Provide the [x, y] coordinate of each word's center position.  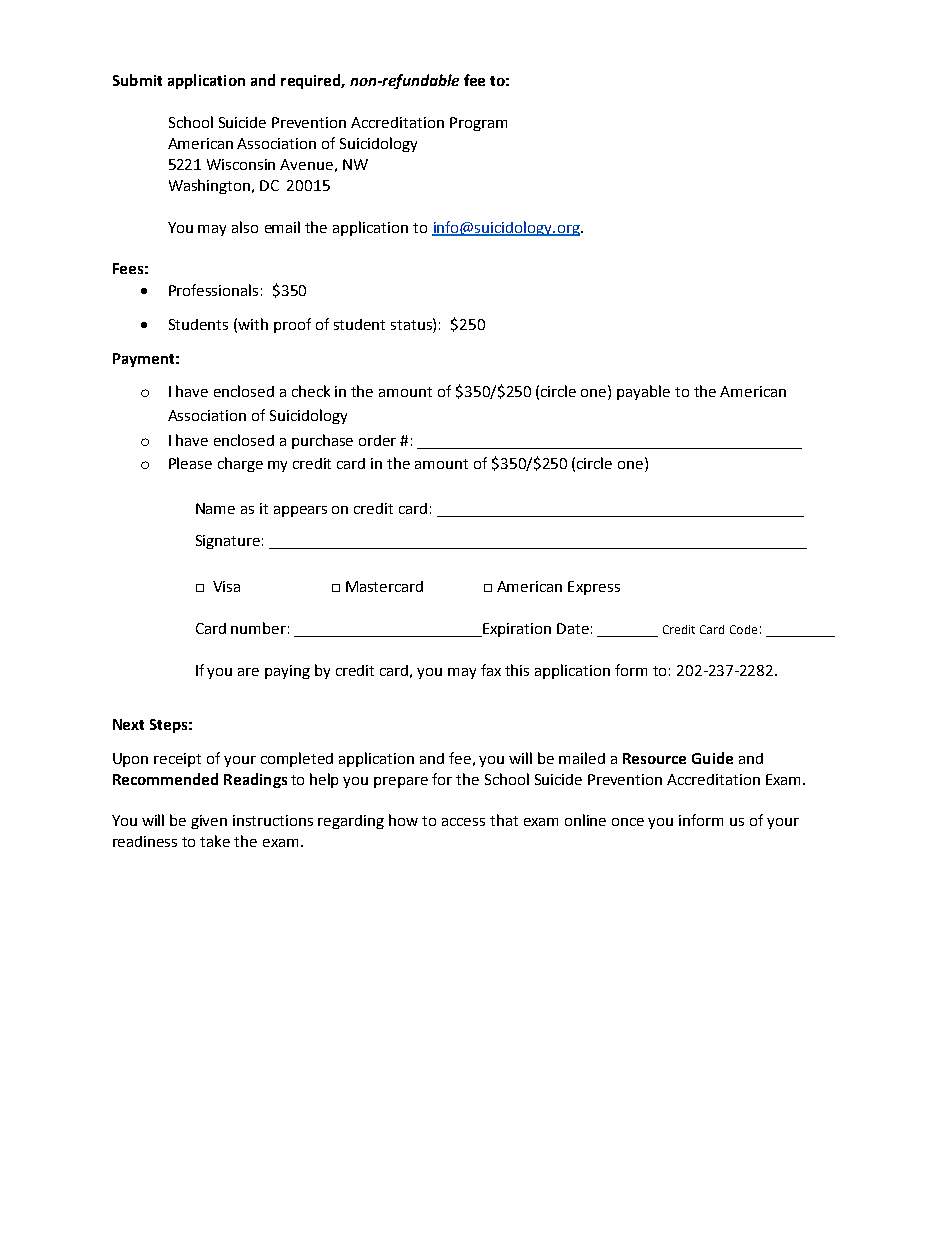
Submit [137, 80]
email [282, 227]
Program [478, 124]
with [253, 324]
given [209, 822]
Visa [226, 586]
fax [491, 670]
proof [292, 325]
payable [643, 392]
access [463, 822]
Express [594, 588]
